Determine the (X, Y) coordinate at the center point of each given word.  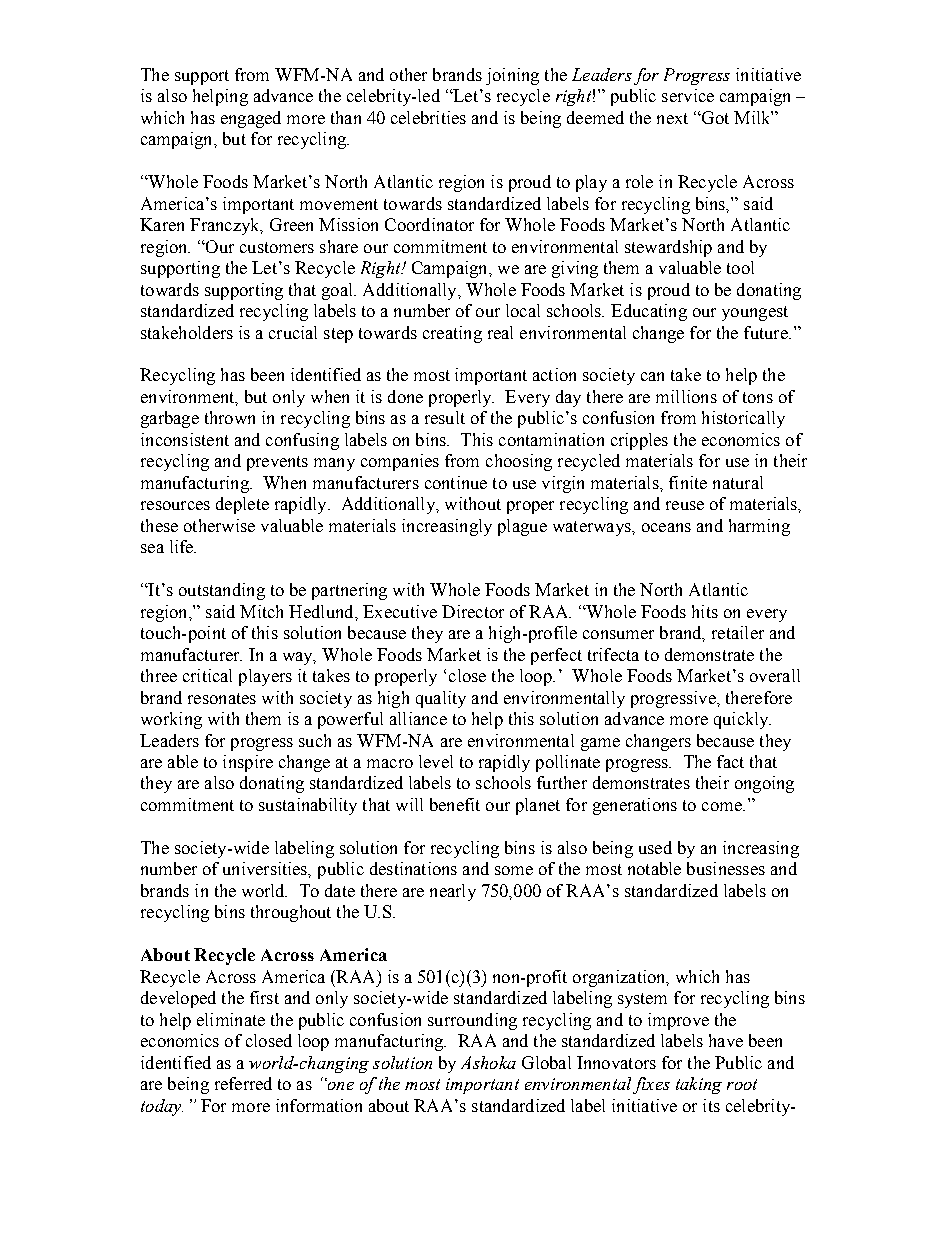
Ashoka (488, 1062)
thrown (230, 417)
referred (243, 1083)
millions (686, 396)
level (436, 761)
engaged (251, 119)
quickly (742, 720)
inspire (248, 763)
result (445, 417)
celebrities (428, 117)
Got (714, 117)
